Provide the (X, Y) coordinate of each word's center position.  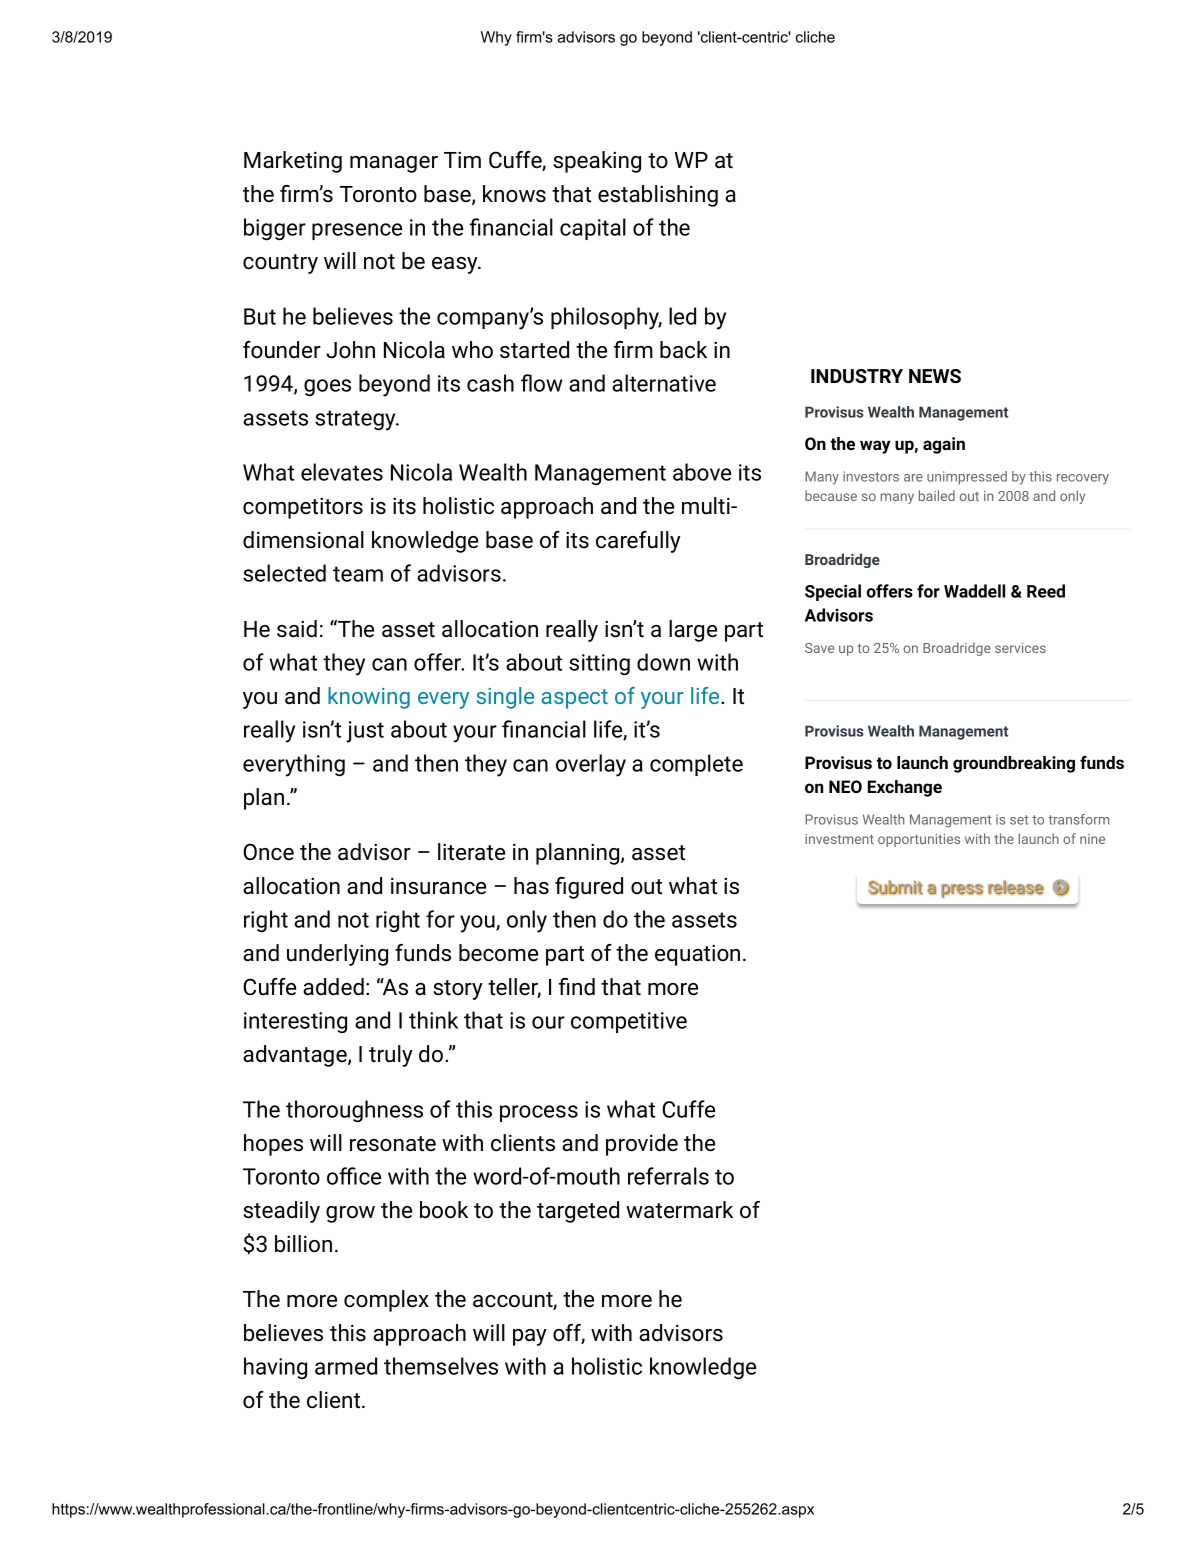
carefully (638, 542)
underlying (337, 955)
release (1016, 887)
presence (357, 231)
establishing (658, 196)
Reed (1046, 591)
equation (697, 955)
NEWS (935, 376)
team (358, 574)
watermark (679, 1210)
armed (346, 1366)
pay (530, 1337)
